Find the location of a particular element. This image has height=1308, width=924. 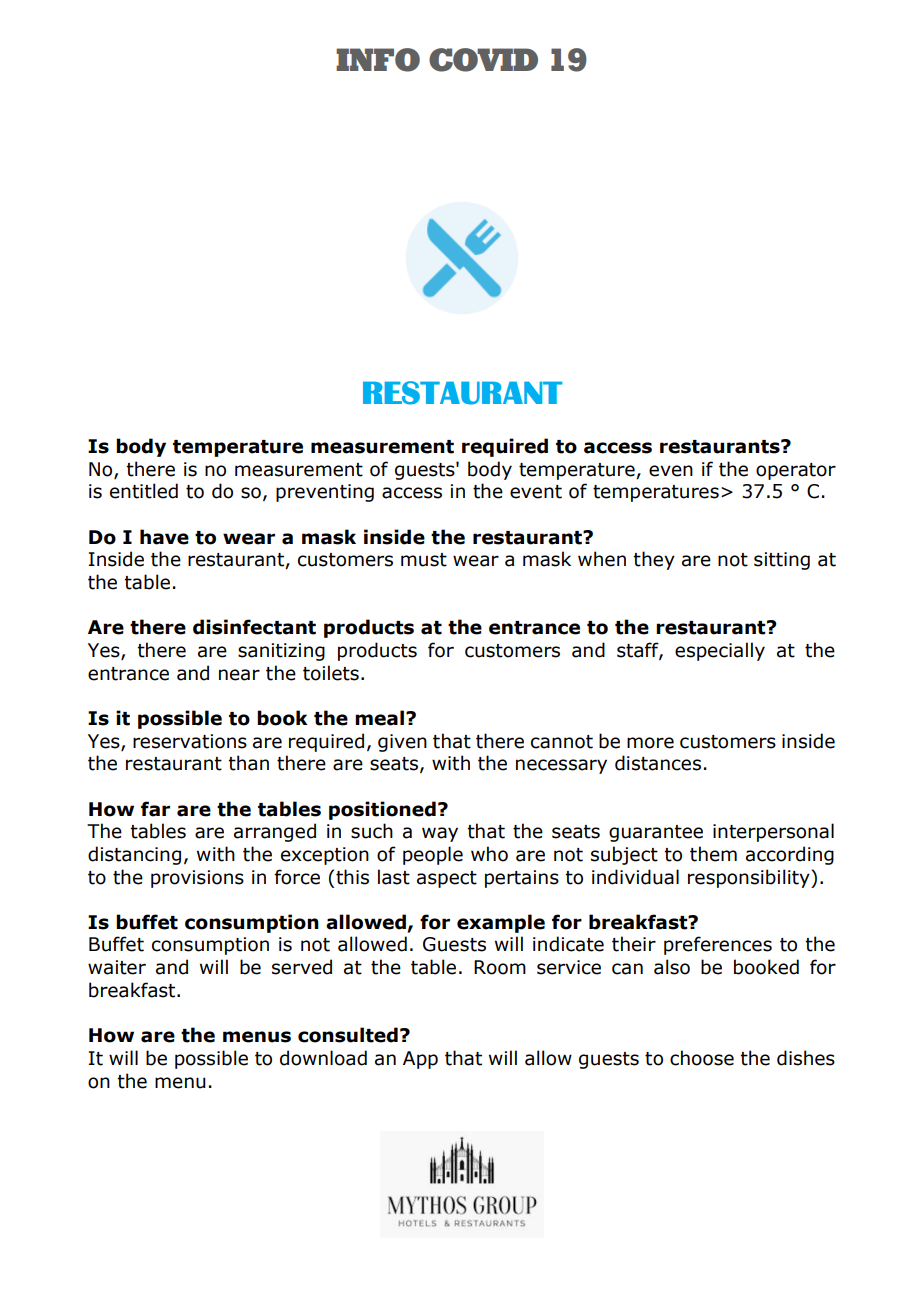

App is located at coordinates (420, 1060).
